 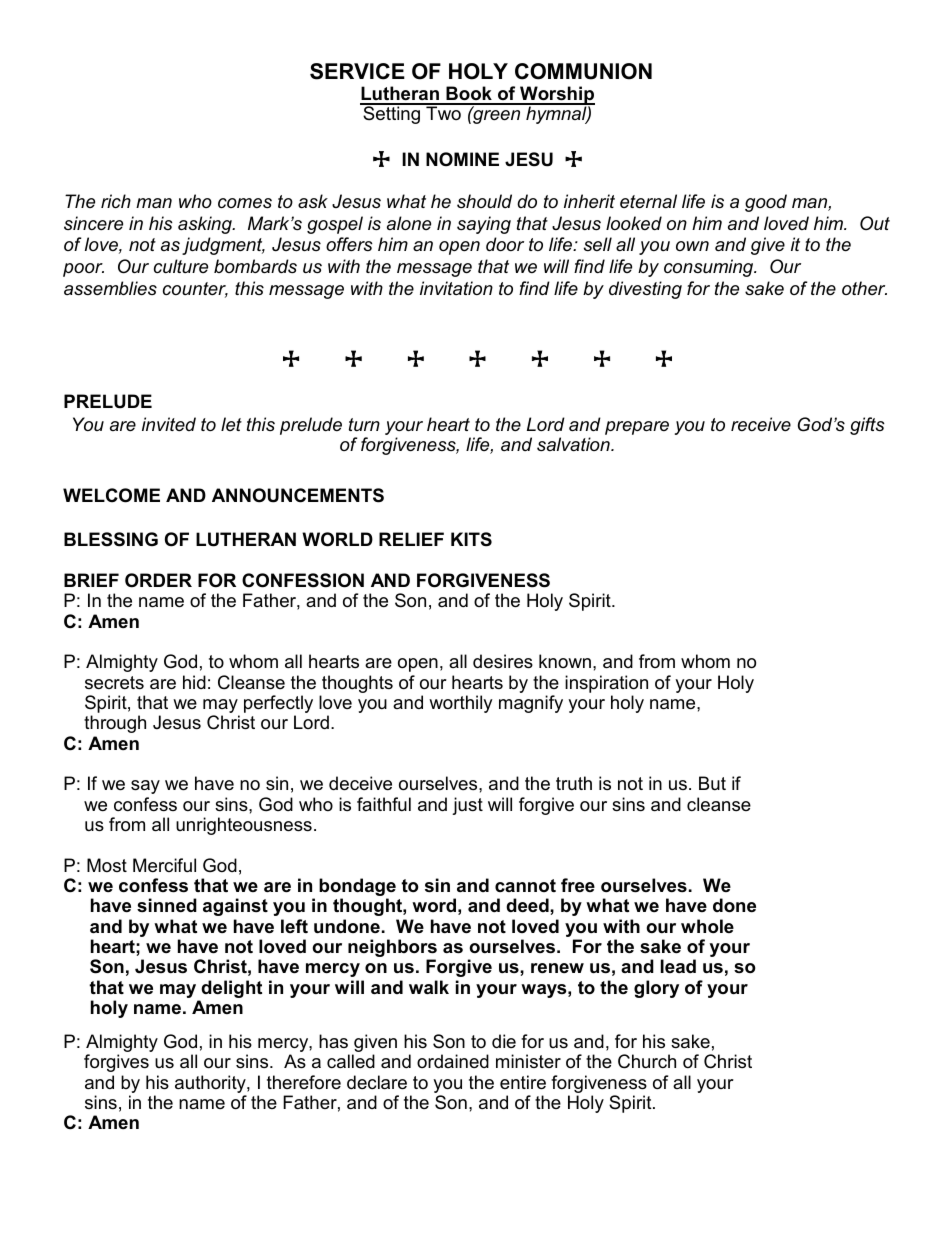 I want to click on Worship, so click(x=556, y=96).
